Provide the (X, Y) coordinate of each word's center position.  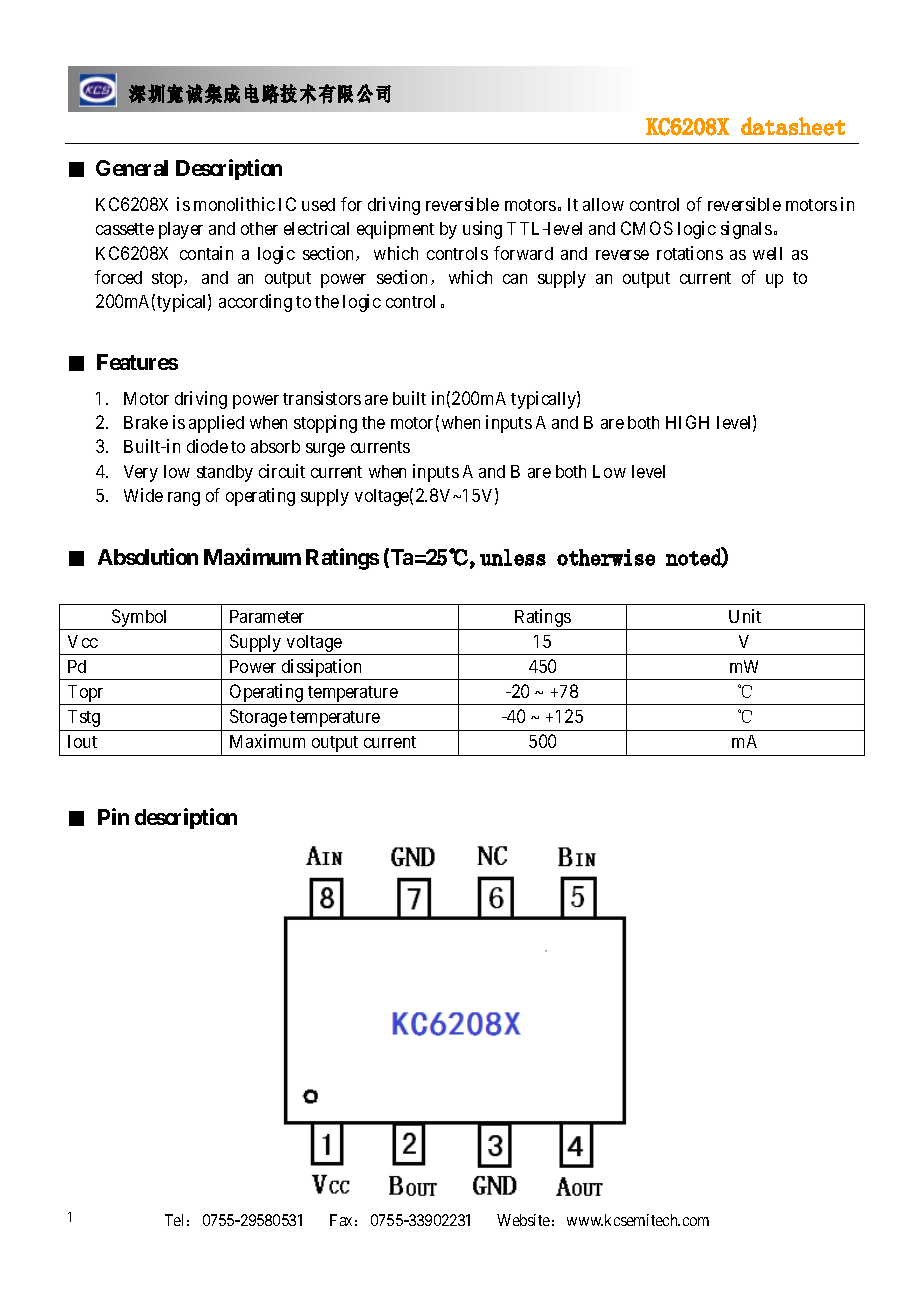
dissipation (322, 669)
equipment (395, 230)
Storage (258, 718)
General (132, 168)
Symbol (140, 619)
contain (206, 253)
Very (141, 473)
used (318, 204)
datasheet (793, 126)
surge (325, 450)
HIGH (687, 422)
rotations (690, 253)
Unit (745, 616)
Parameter (267, 616)
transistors (322, 398)
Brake (146, 422)
